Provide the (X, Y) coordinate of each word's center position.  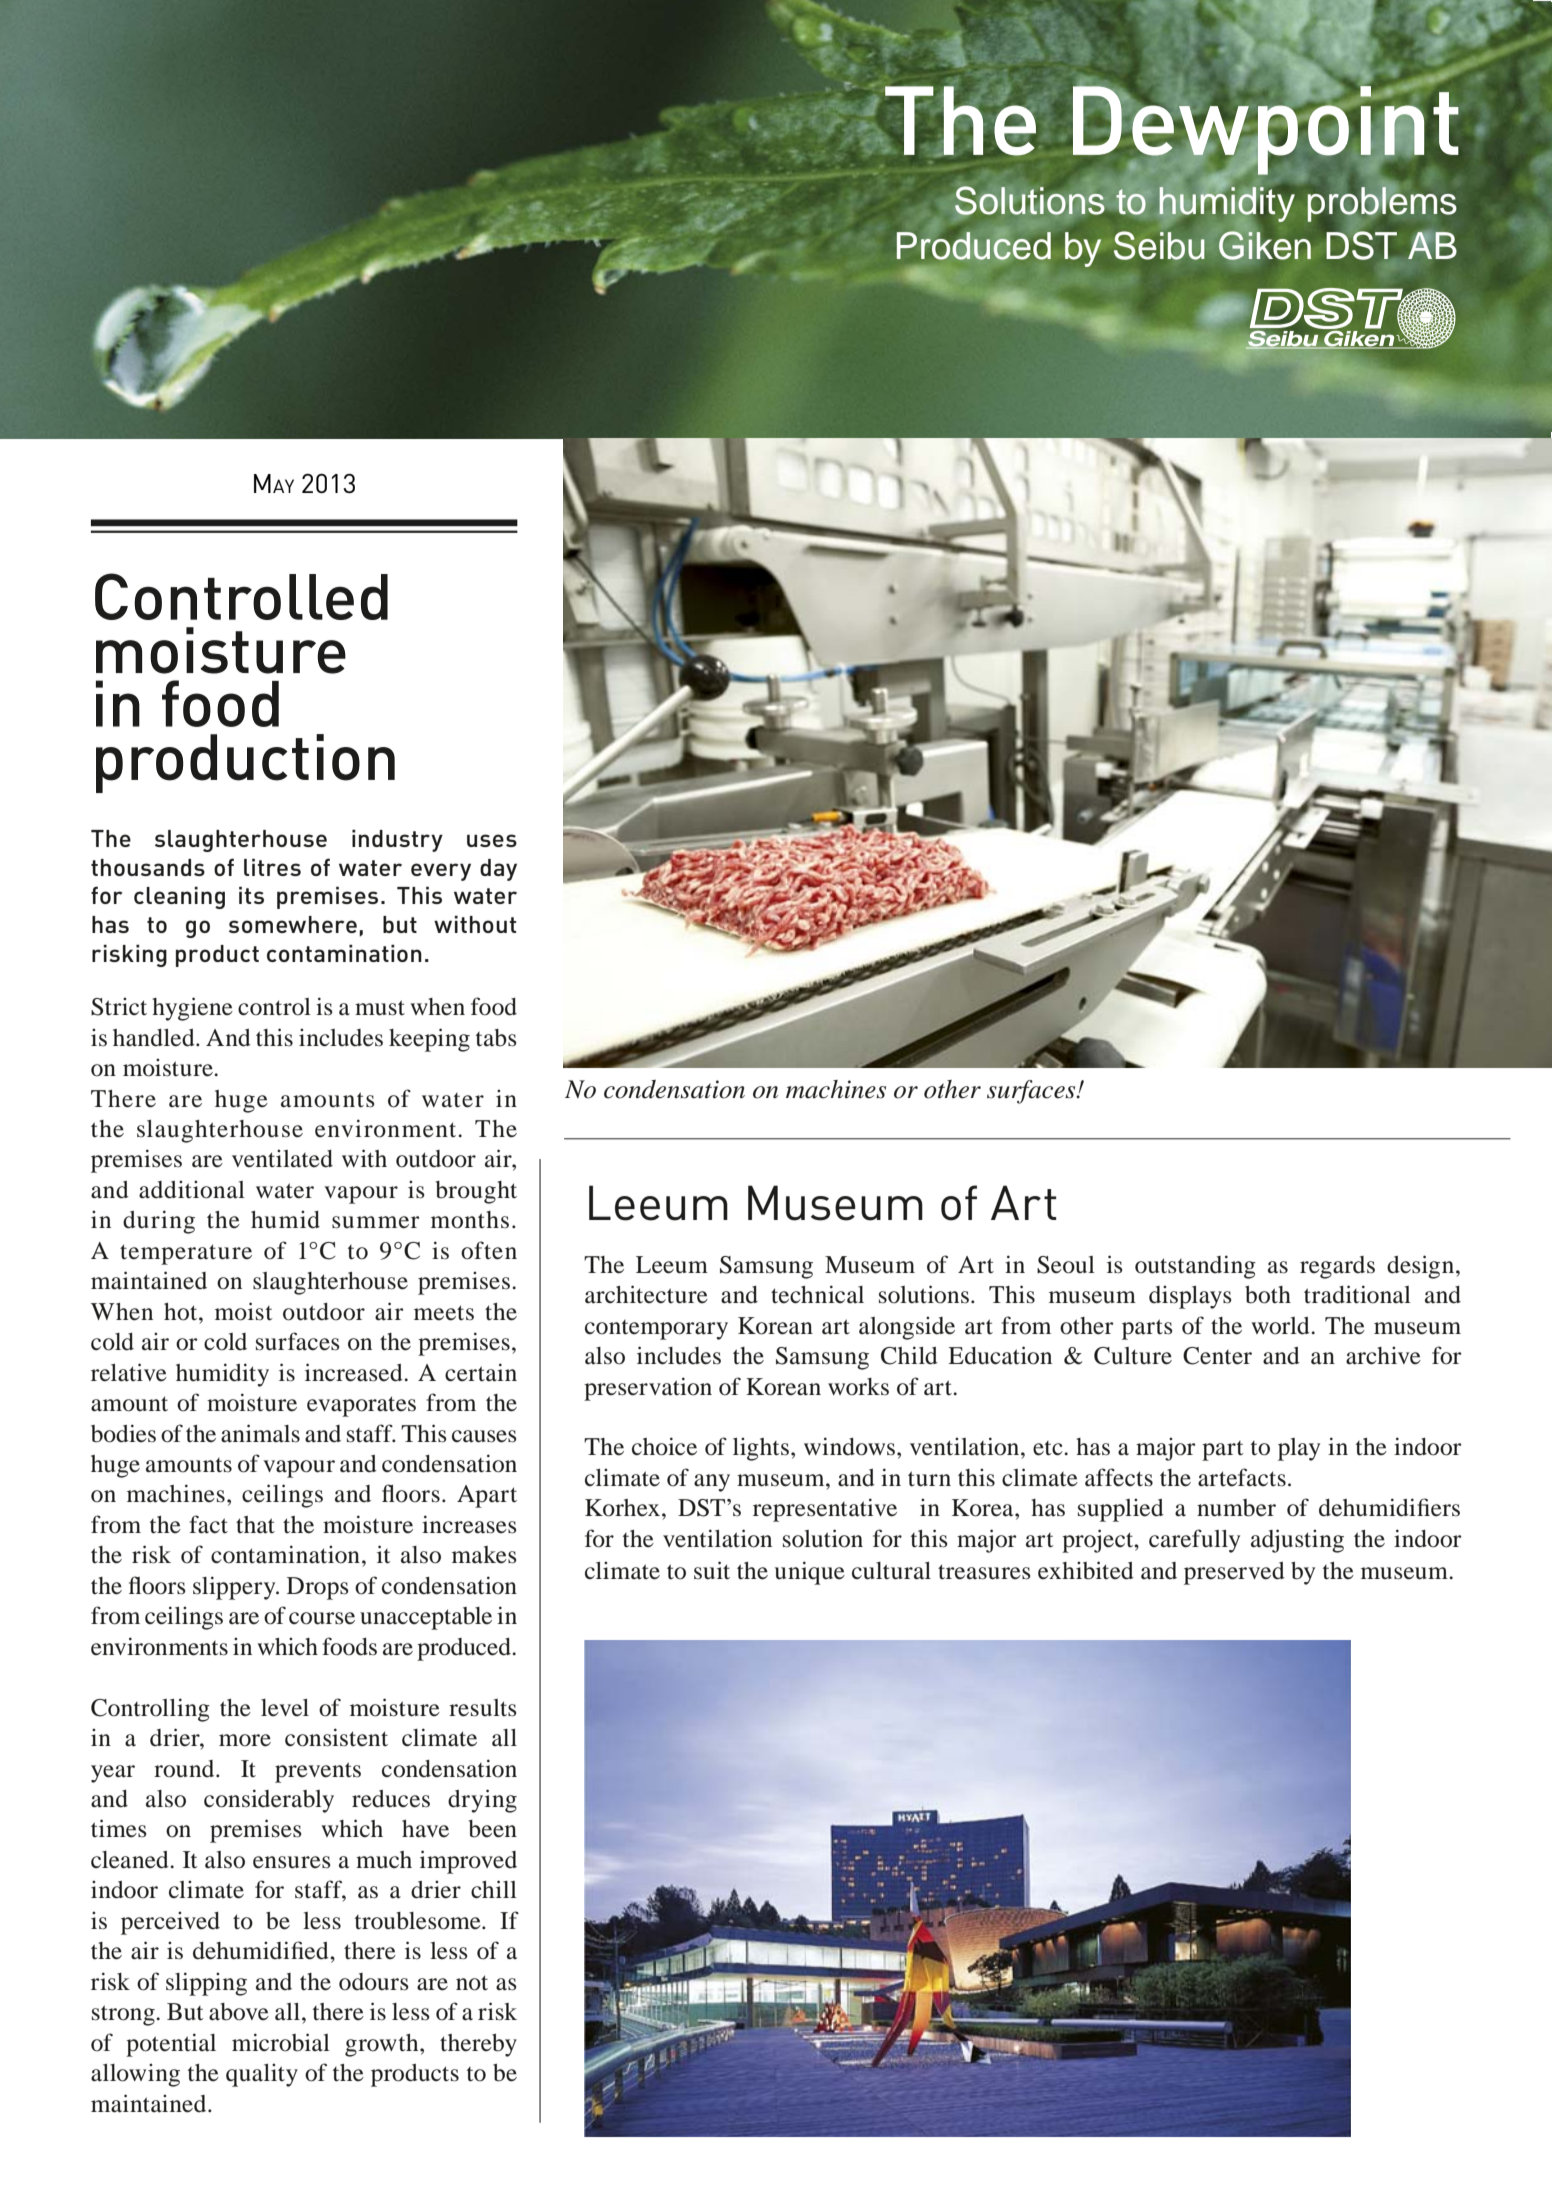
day (498, 870)
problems (1382, 203)
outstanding (1195, 1267)
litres (272, 867)
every (441, 872)
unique (810, 1573)
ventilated (282, 1158)
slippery (235, 1588)
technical (817, 1294)
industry (397, 840)
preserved (1234, 1573)
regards (1337, 1267)
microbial (281, 2042)
